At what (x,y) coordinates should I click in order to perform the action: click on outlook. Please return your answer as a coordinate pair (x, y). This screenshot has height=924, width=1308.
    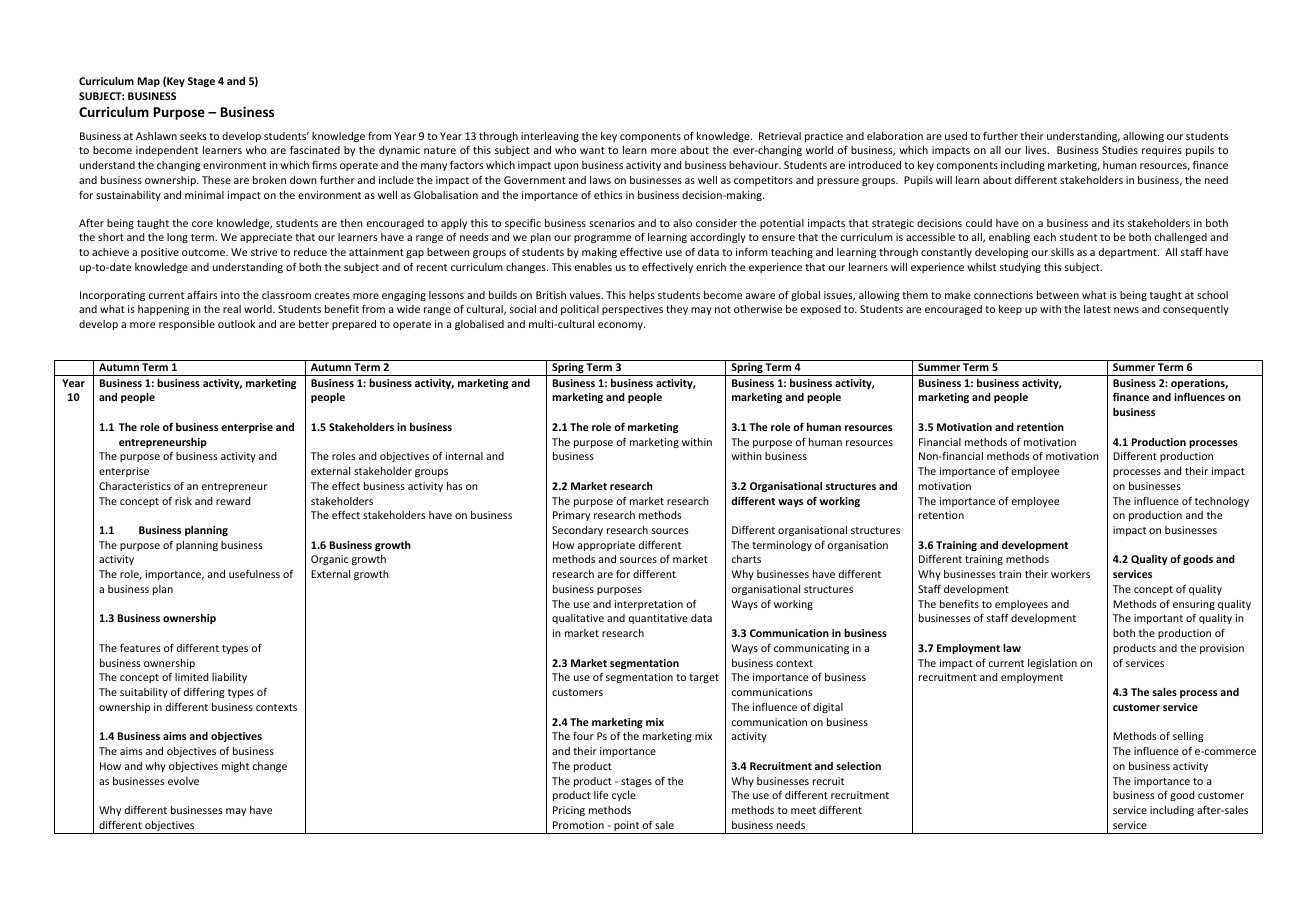
    Looking at the image, I should click on (236, 324).
